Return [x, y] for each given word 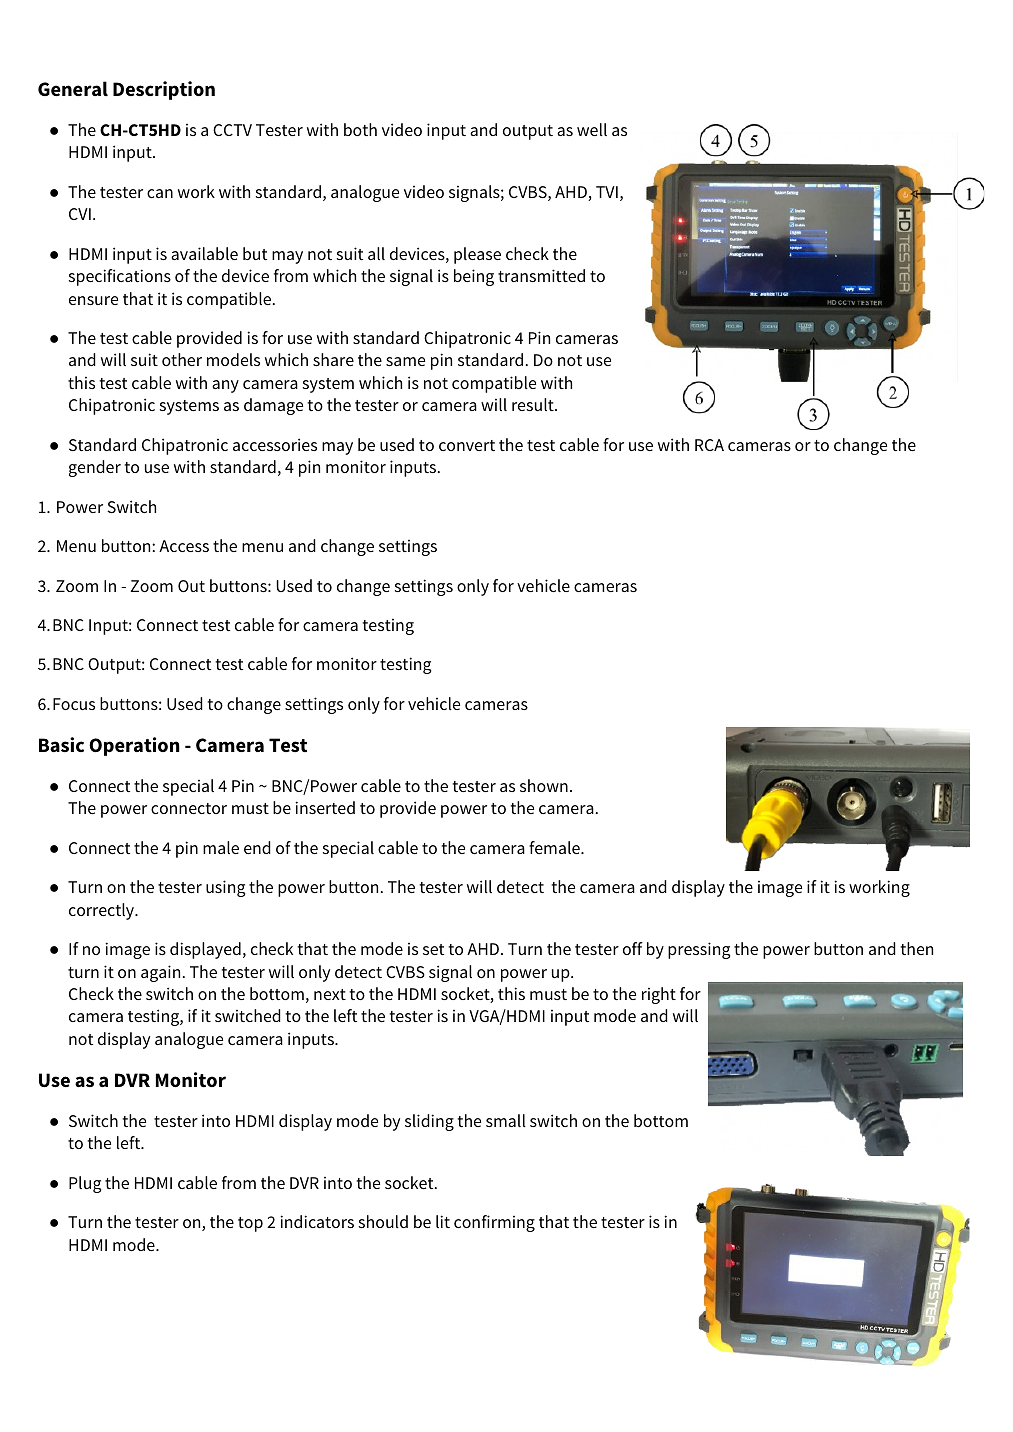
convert [467, 445]
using [225, 888]
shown [544, 785]
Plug [85, 1184]
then [917, 948]
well [592, 129]
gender [95, 468]
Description [164, 90]
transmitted [541, 275]
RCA [709, 445]
